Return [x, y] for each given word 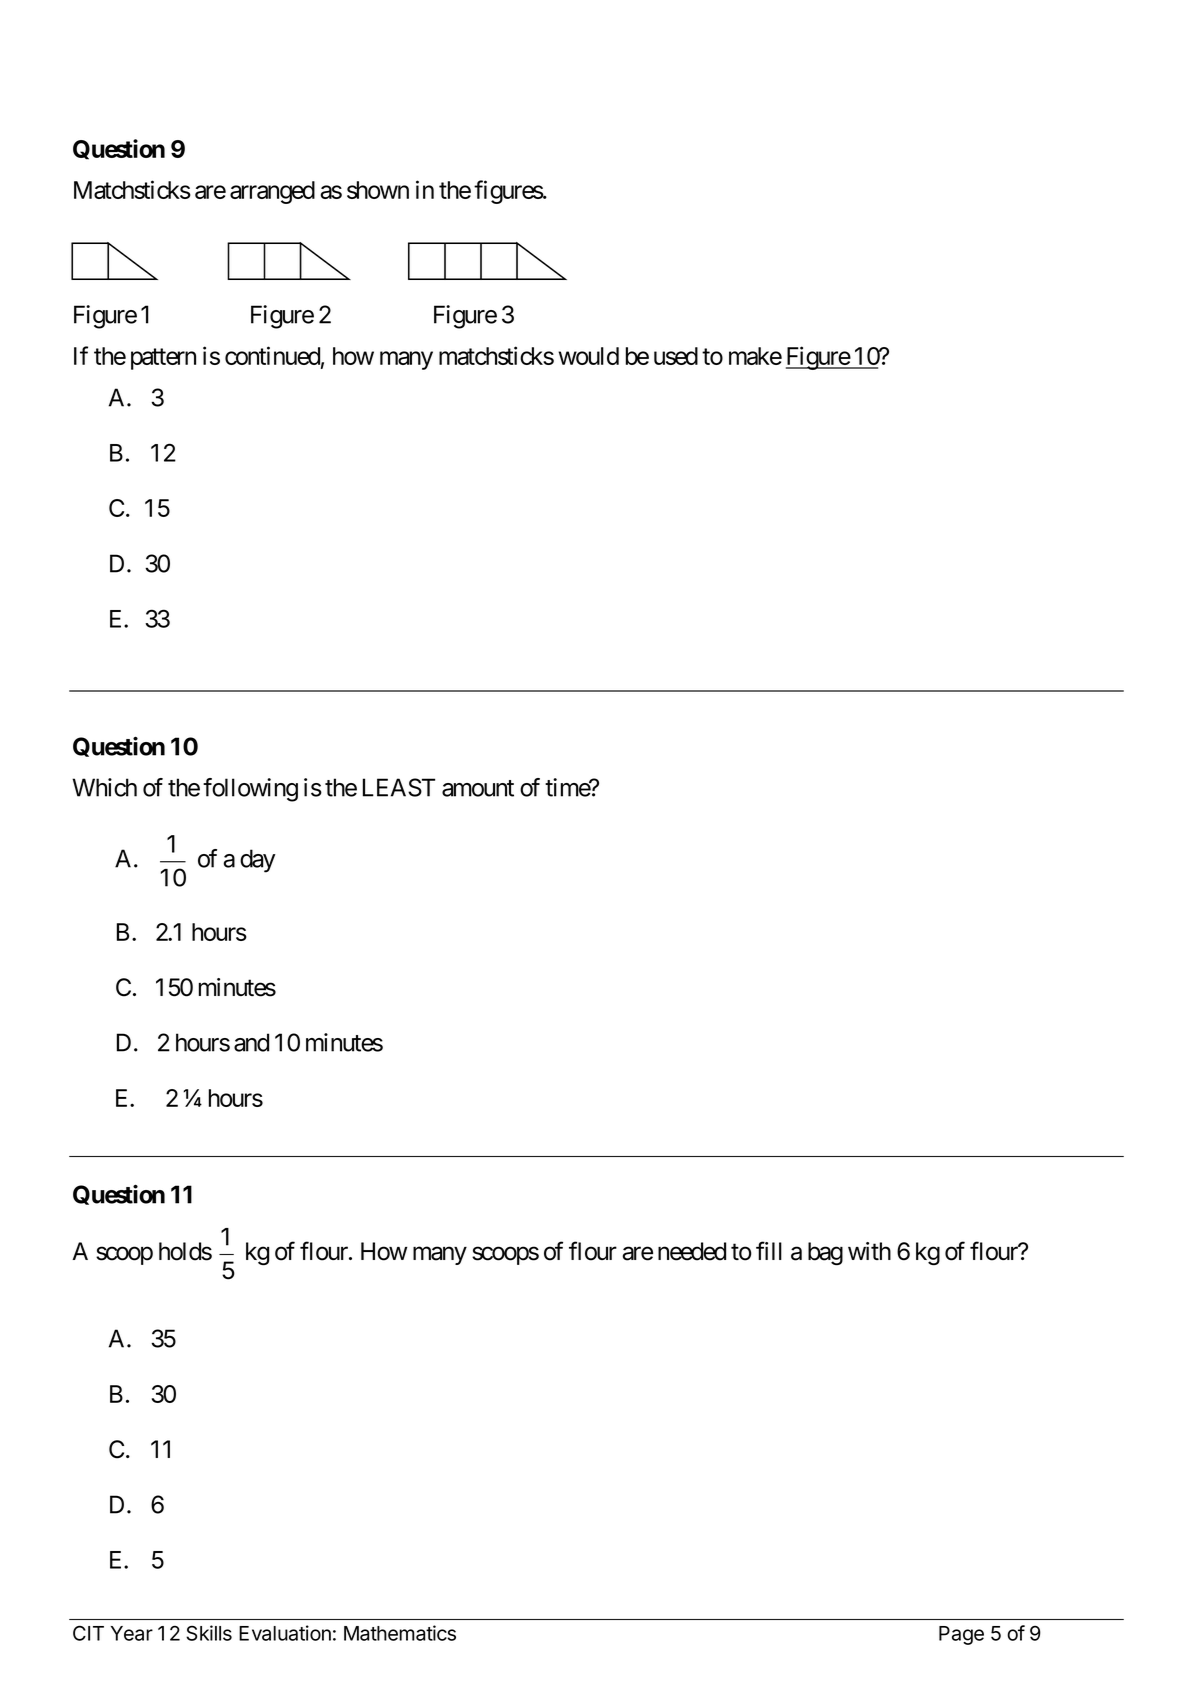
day [257, 861]
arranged [272, 192]
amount [478, 788]
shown [378, 190]
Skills [209, 1633]
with [869, 1251]
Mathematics [400, 1633]
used [676, 356]
